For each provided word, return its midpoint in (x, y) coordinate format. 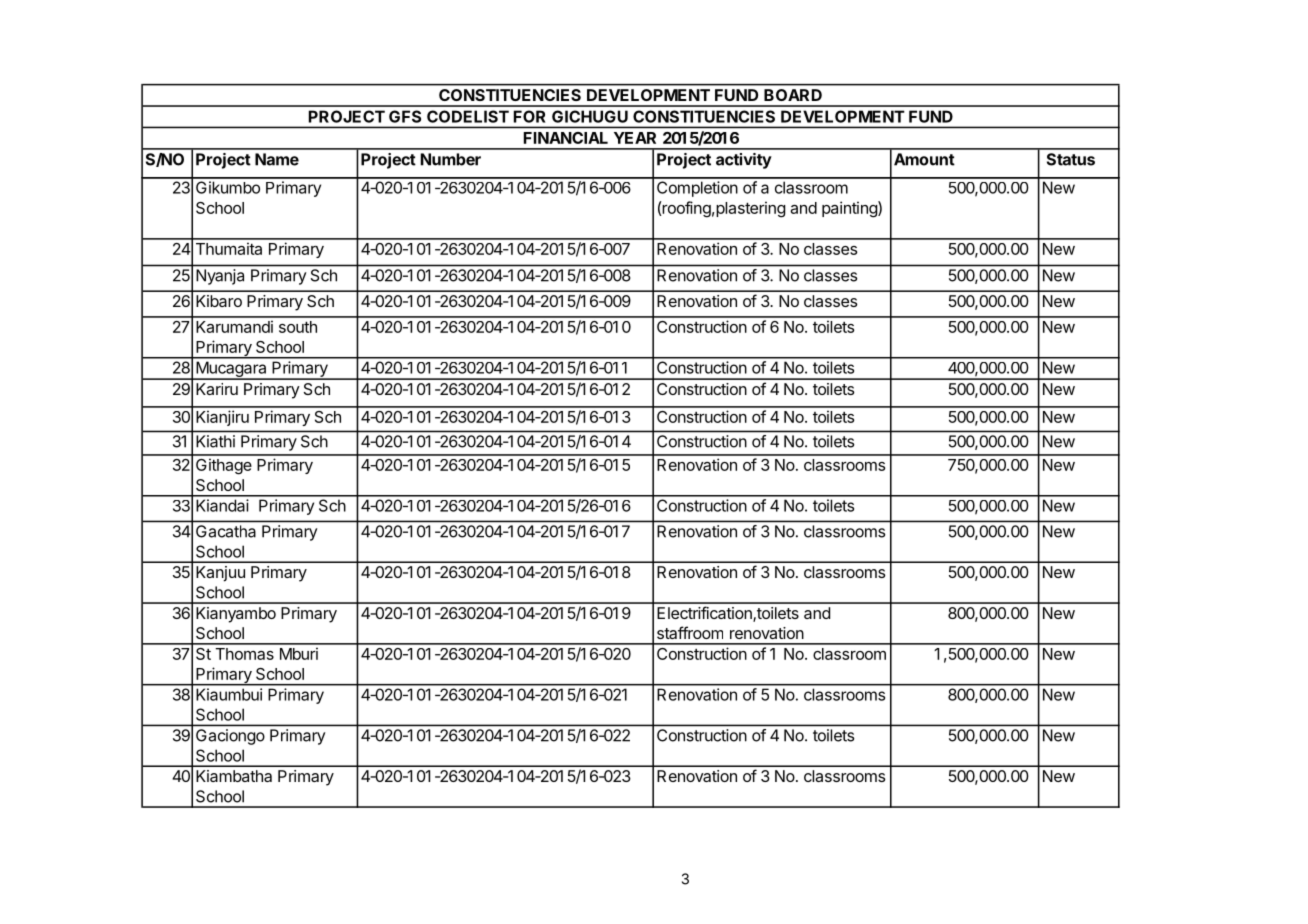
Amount (924, 159)
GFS (405, 116)
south (298, 327)
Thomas (244, 654)
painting (850, 209)
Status (1071, 159)
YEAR (635, 138)
